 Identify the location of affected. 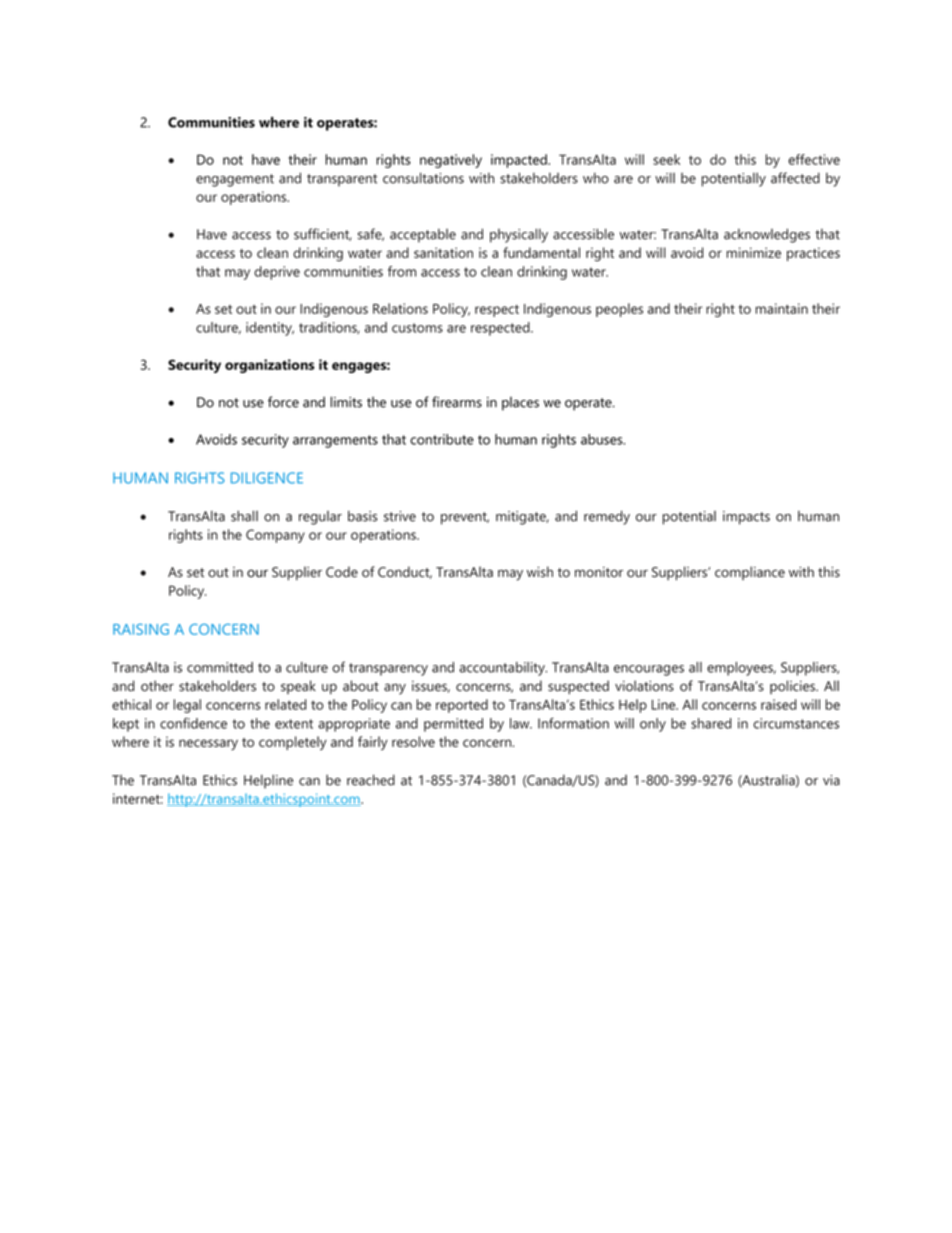
(795, 178).
